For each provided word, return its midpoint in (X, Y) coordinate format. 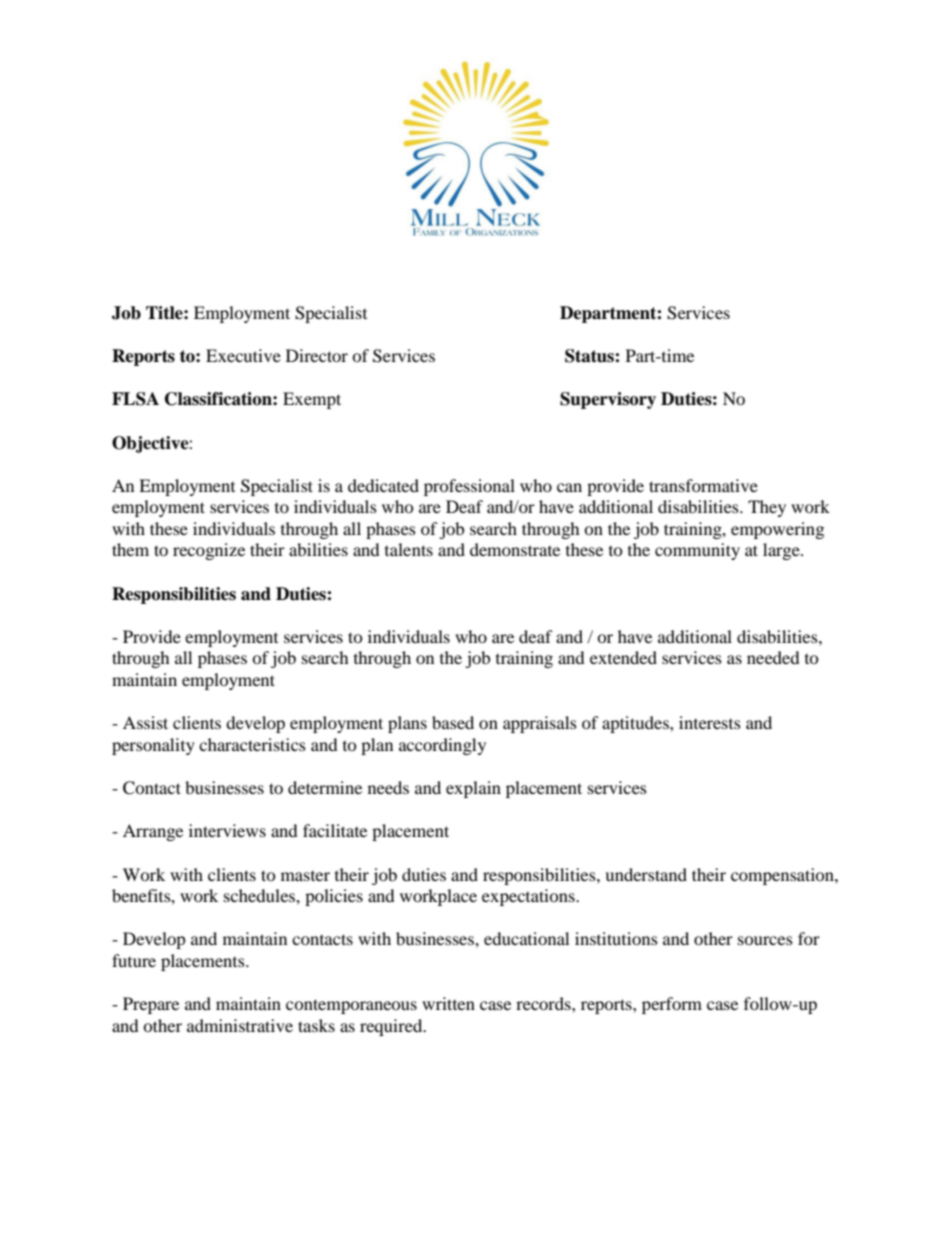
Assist (145, 722)
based (453, 722)
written (448, 1003)
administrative (240, 1025)
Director (317, 355)
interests (710, 722)
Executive (243, 355)
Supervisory (608, 400)
